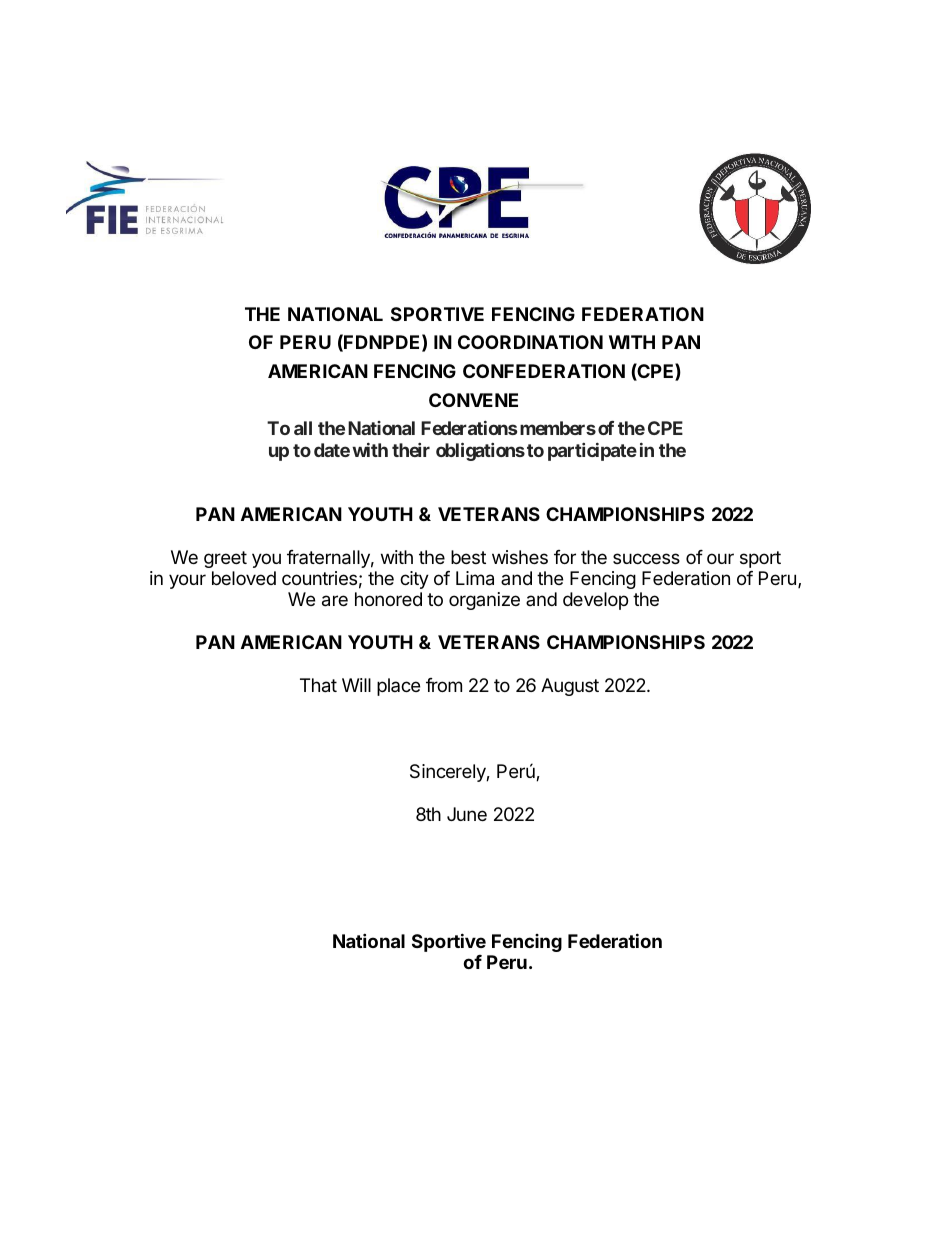  I want to click on That, so click(318, 685).
